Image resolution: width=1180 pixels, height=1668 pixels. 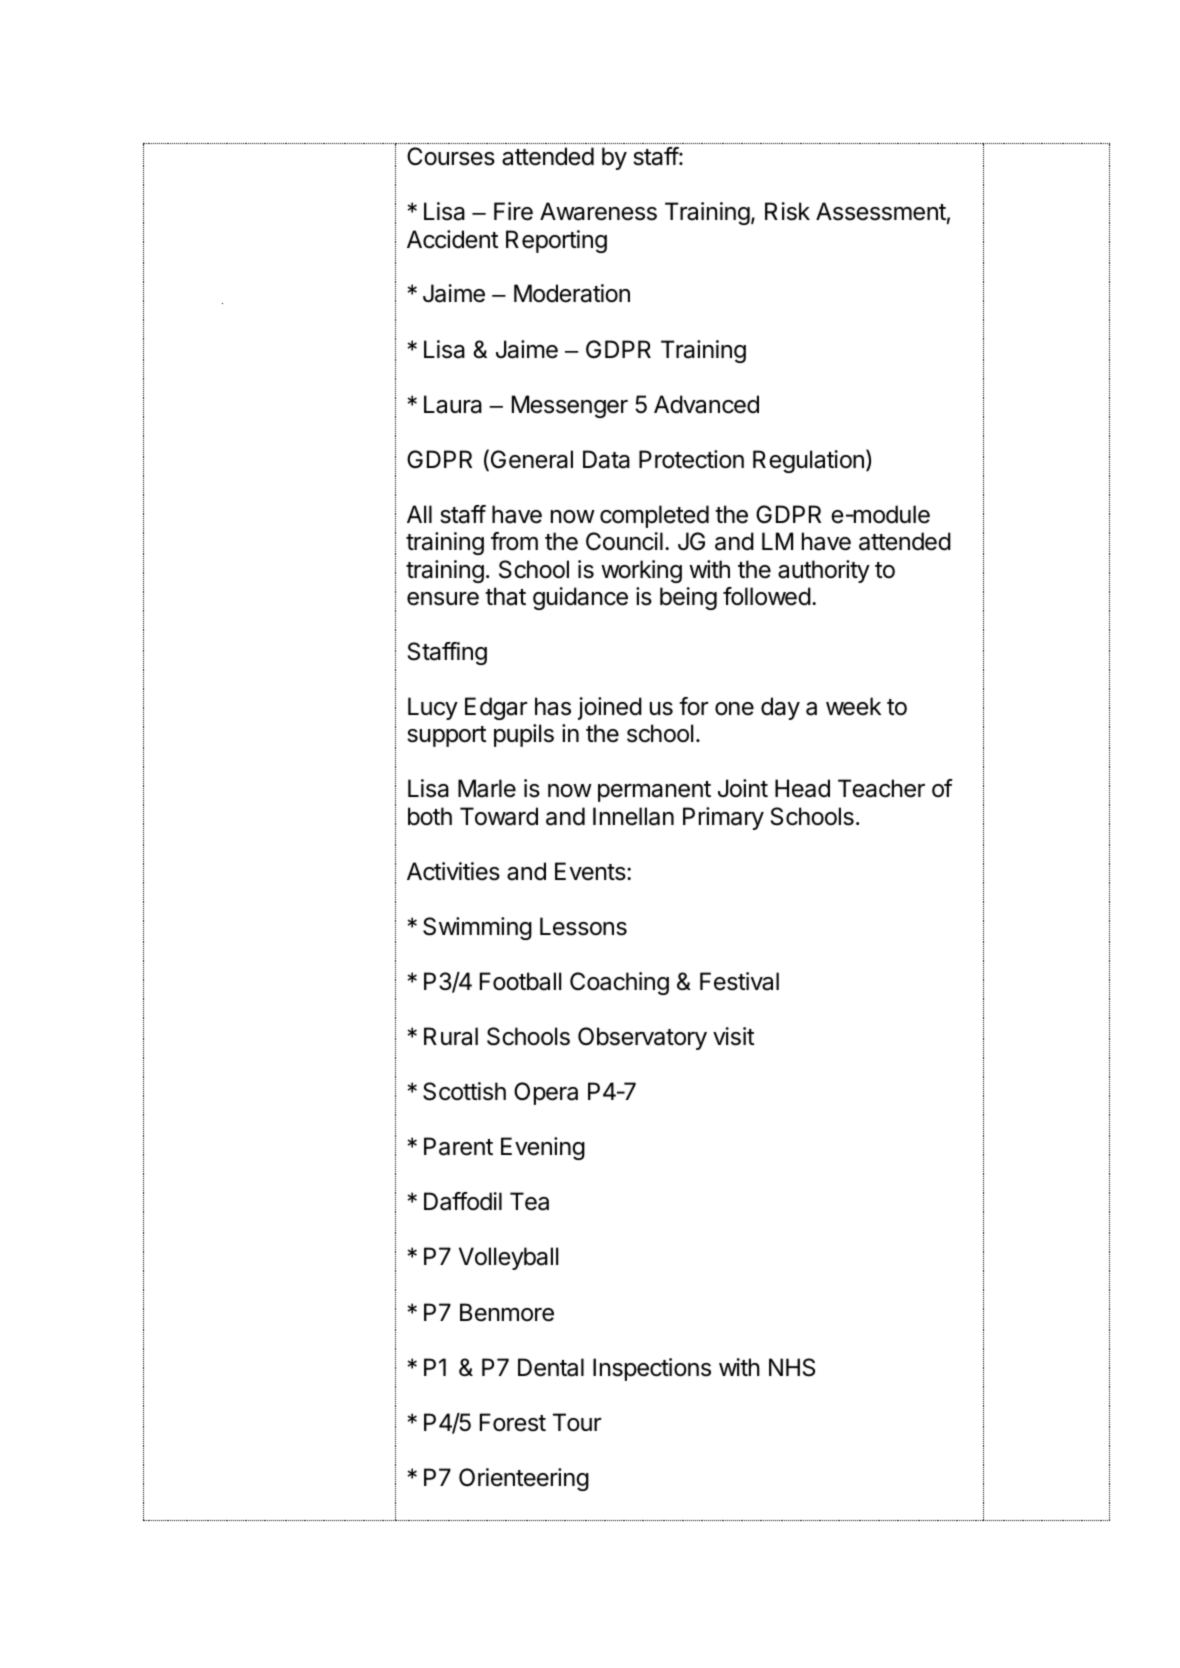 I want to click on Head, so click(x=802, y=788).
